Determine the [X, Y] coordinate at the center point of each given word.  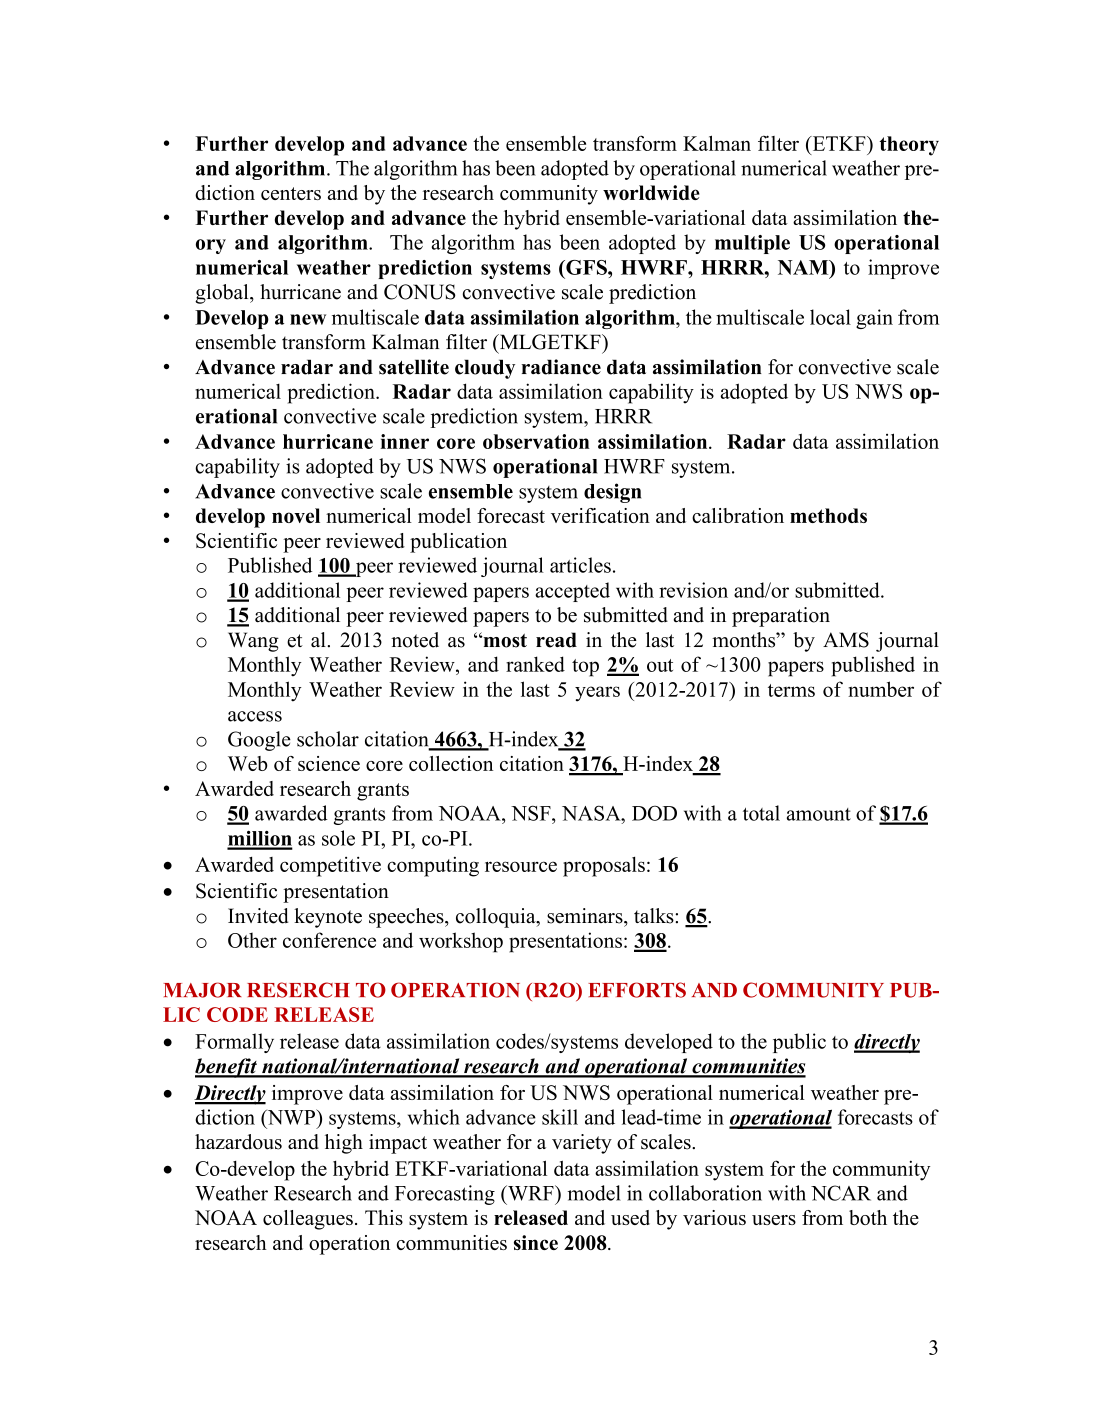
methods [828, 515]
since [536, 1242]
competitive [330, 866]
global [223, 294]
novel [296, 515]
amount [819, 814]
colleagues [308, 1220]
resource [521, 866]
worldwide [651, 192]
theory [909, 146]
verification [600, 515]
